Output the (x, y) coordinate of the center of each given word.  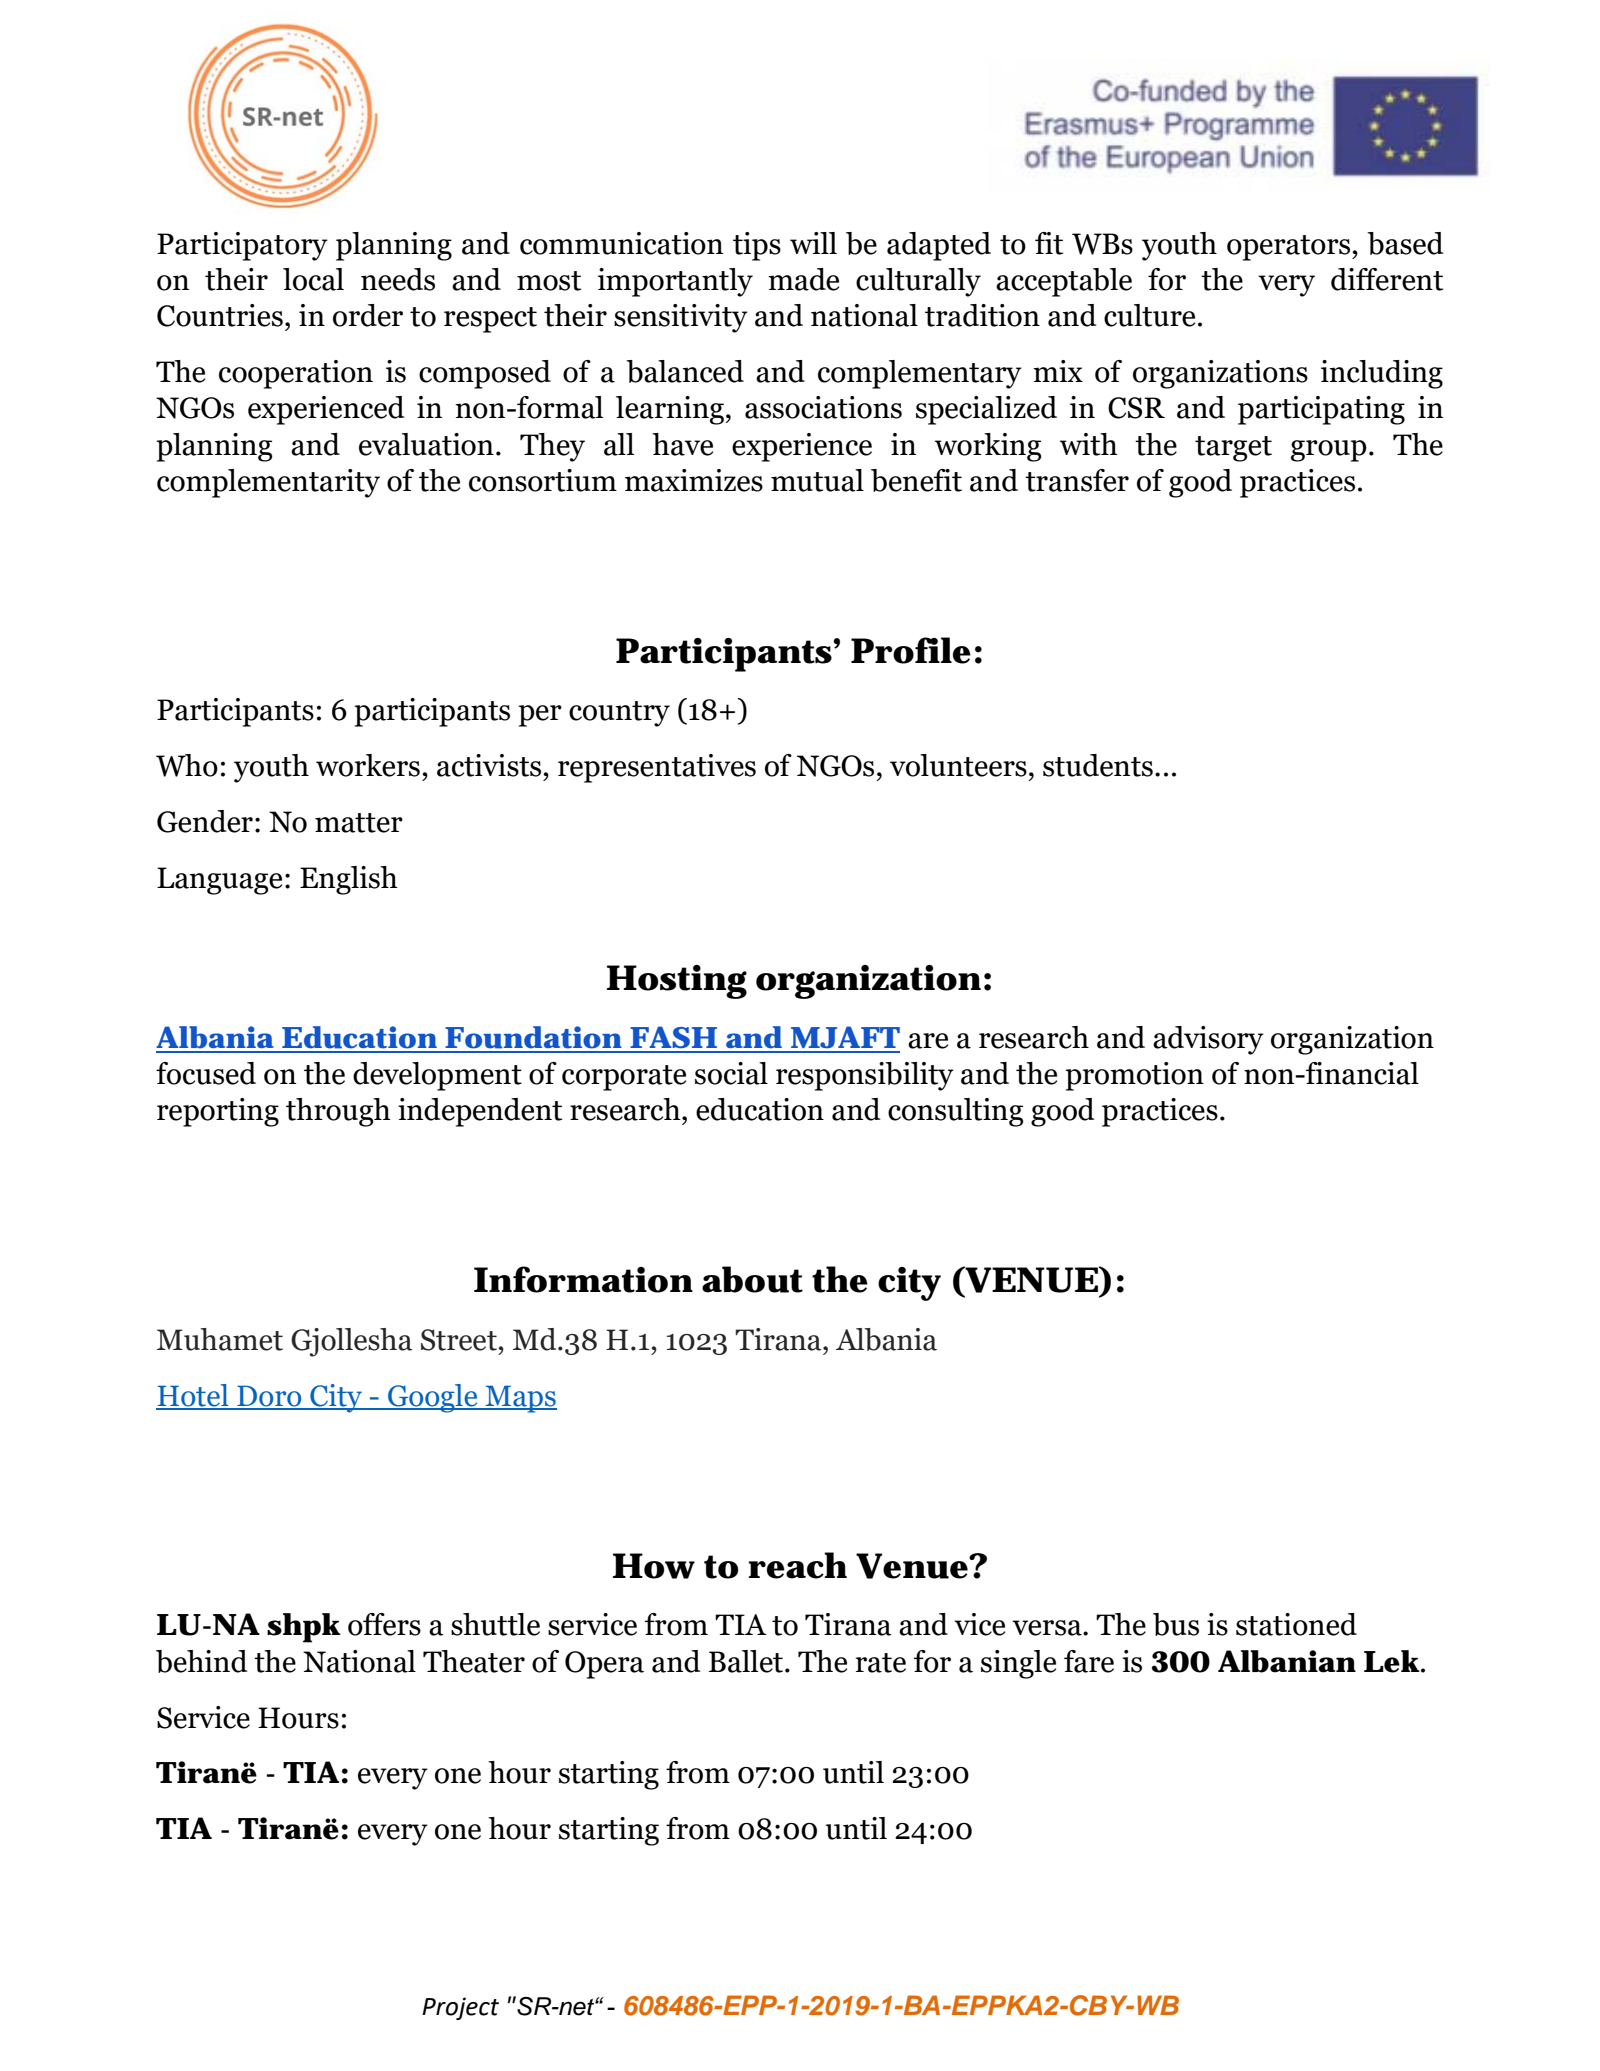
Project (460, 2008)
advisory (1208, 1040)
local (313, 279)
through (338, 1112)
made (803, 279)
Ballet (747, 1661)
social (731, 1073)
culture (1149, 315)
